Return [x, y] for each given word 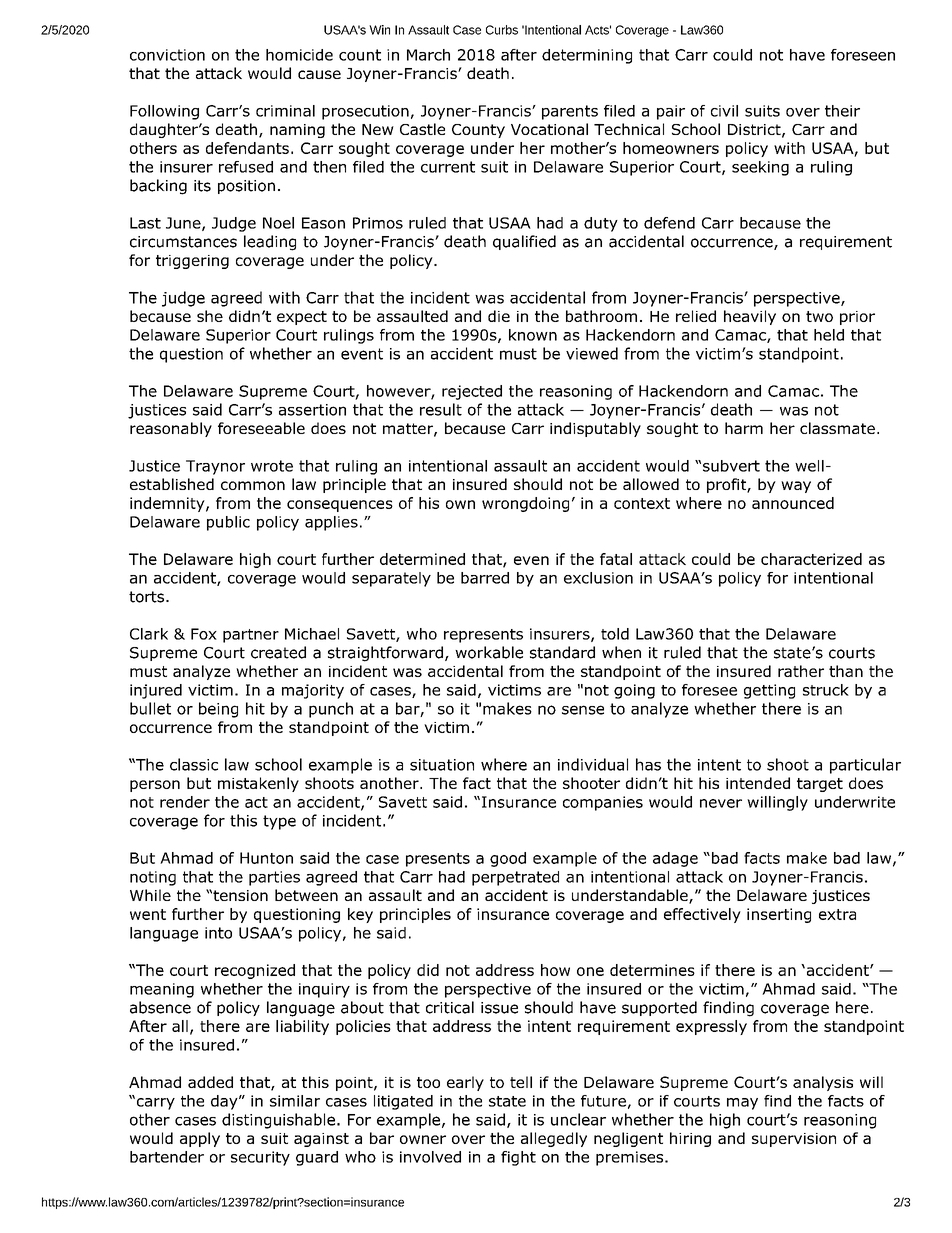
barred [485, 578]
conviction [167, 55]
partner [251, 636]
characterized [811, 559]
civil [724, 111]
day [225, 1102]
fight [518, 1158]
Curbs [502, 30]
